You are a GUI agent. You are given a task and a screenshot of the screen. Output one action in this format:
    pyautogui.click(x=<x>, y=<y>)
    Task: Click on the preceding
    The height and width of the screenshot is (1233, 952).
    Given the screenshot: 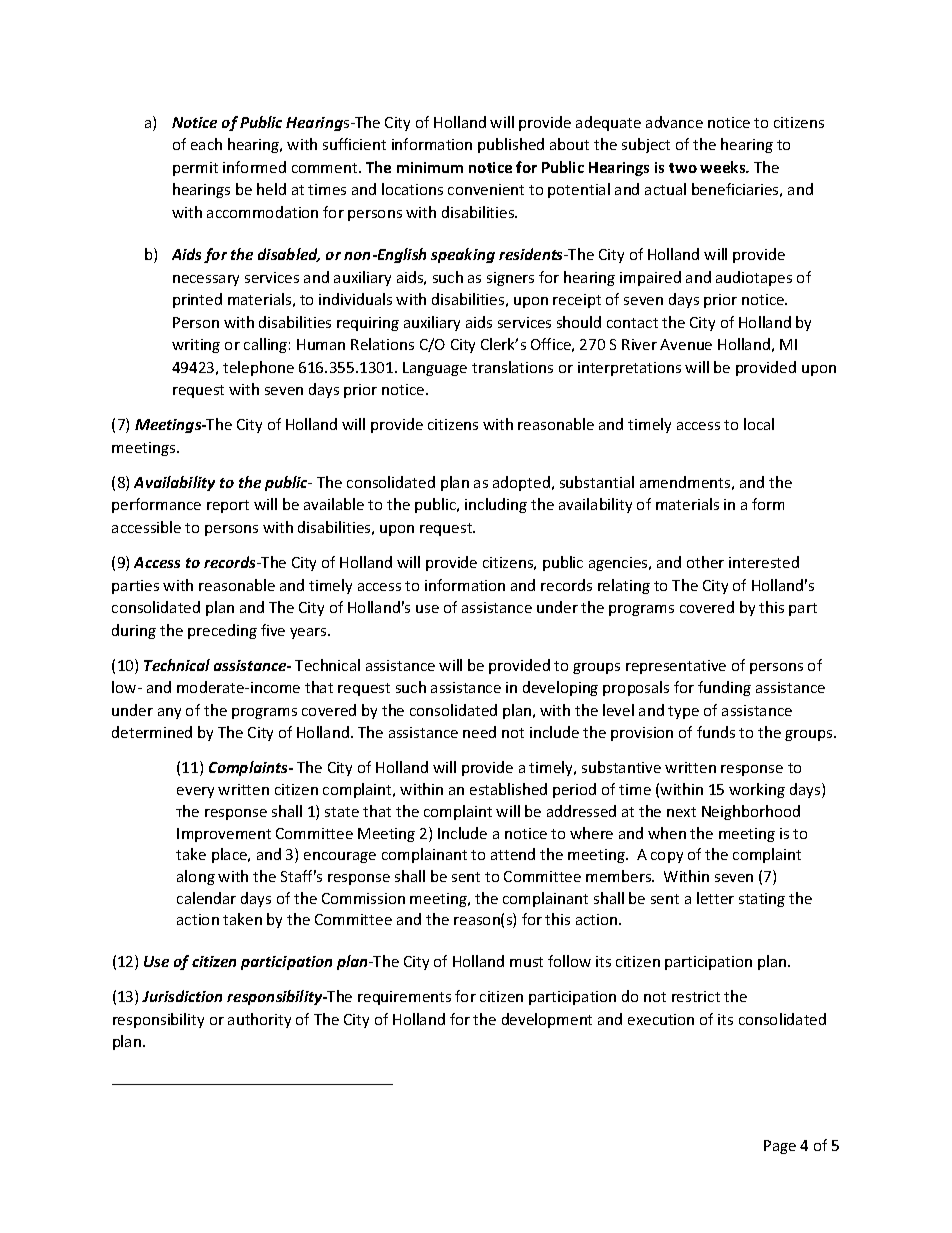 What is the action you would take?
    pyautogui.click(x=222, y=631)
